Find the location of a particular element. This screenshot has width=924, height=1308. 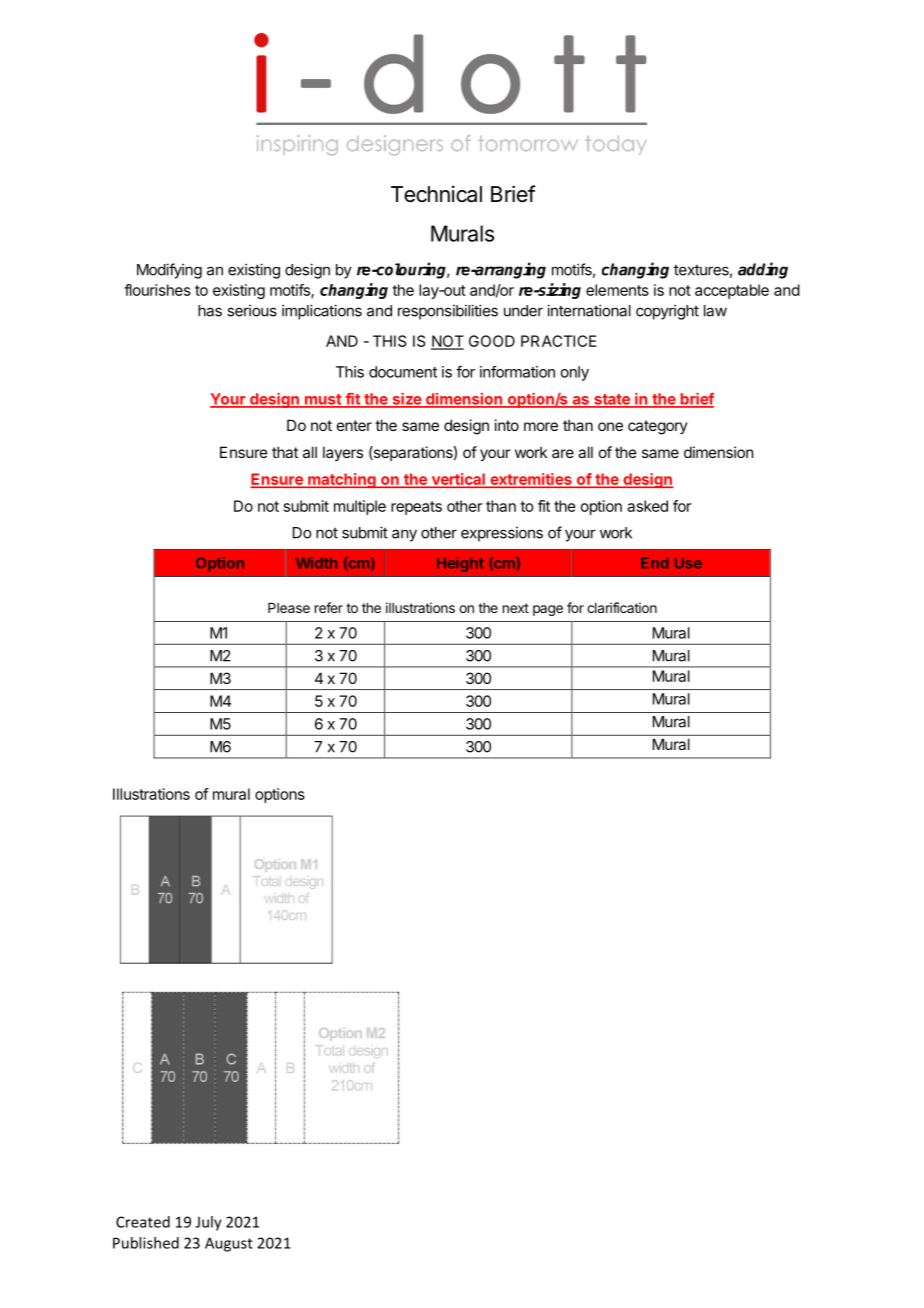

August is located at coordinates (229, 1244).
